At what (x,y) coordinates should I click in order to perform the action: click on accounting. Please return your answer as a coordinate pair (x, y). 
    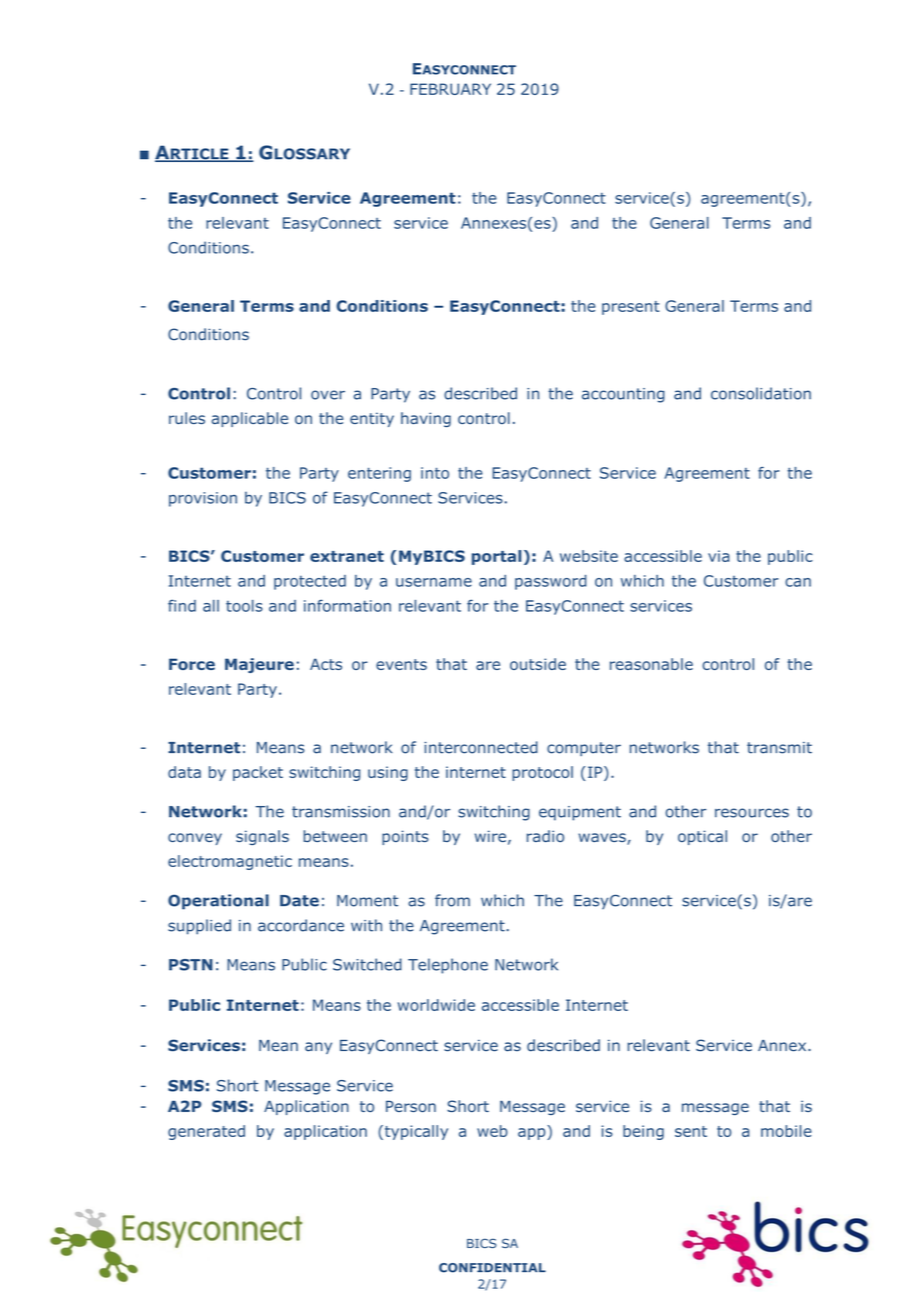
    Looking at the image, I should click on (623, 395).
